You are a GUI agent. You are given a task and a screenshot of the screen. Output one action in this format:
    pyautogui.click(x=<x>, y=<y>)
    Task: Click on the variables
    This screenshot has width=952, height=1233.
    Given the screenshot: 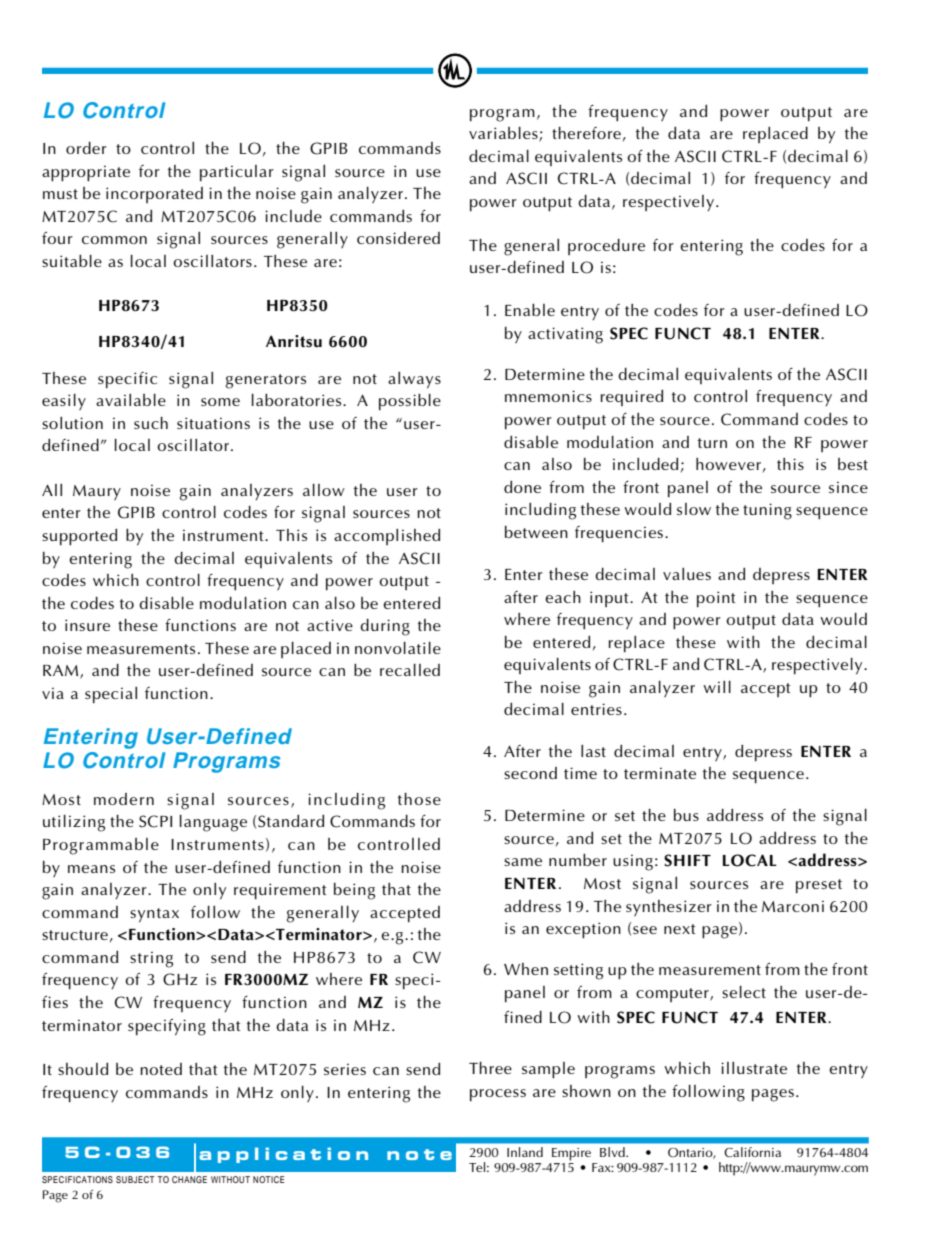 What is the action you would take?
    pyautogui.click(x=504, y=134)
